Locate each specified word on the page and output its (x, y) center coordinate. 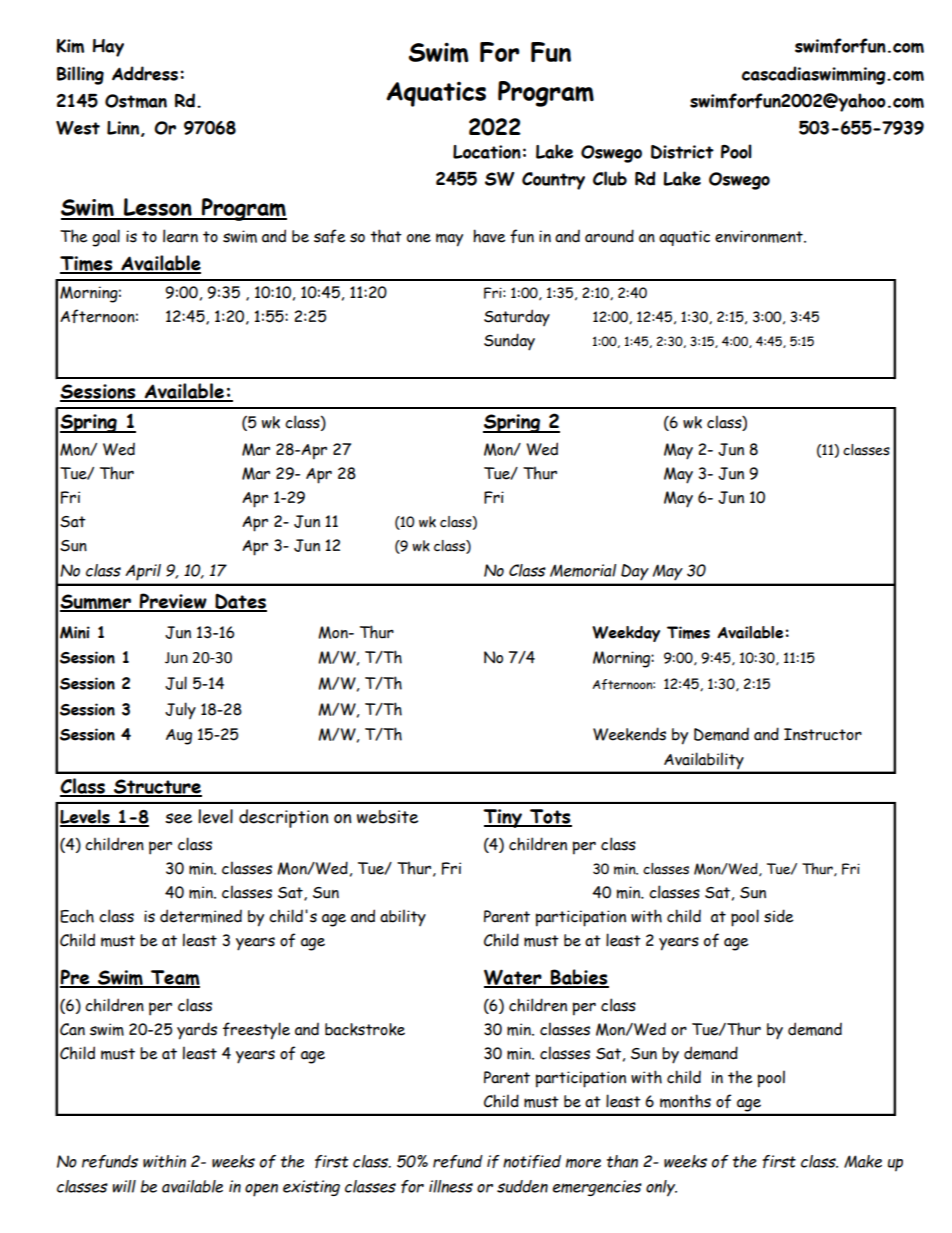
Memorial (583, 570)
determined (201, 916)
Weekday (626, 634)
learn (180, 236)
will (124, 1186)
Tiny (504, 818)
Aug (179, 737)
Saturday (517, 317)
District (682, 152)
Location (487, 152)
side (779, 916)
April (143, 572)
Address (145, 73)
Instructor (823, 734)
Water (514, 978)
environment (760, 236)
